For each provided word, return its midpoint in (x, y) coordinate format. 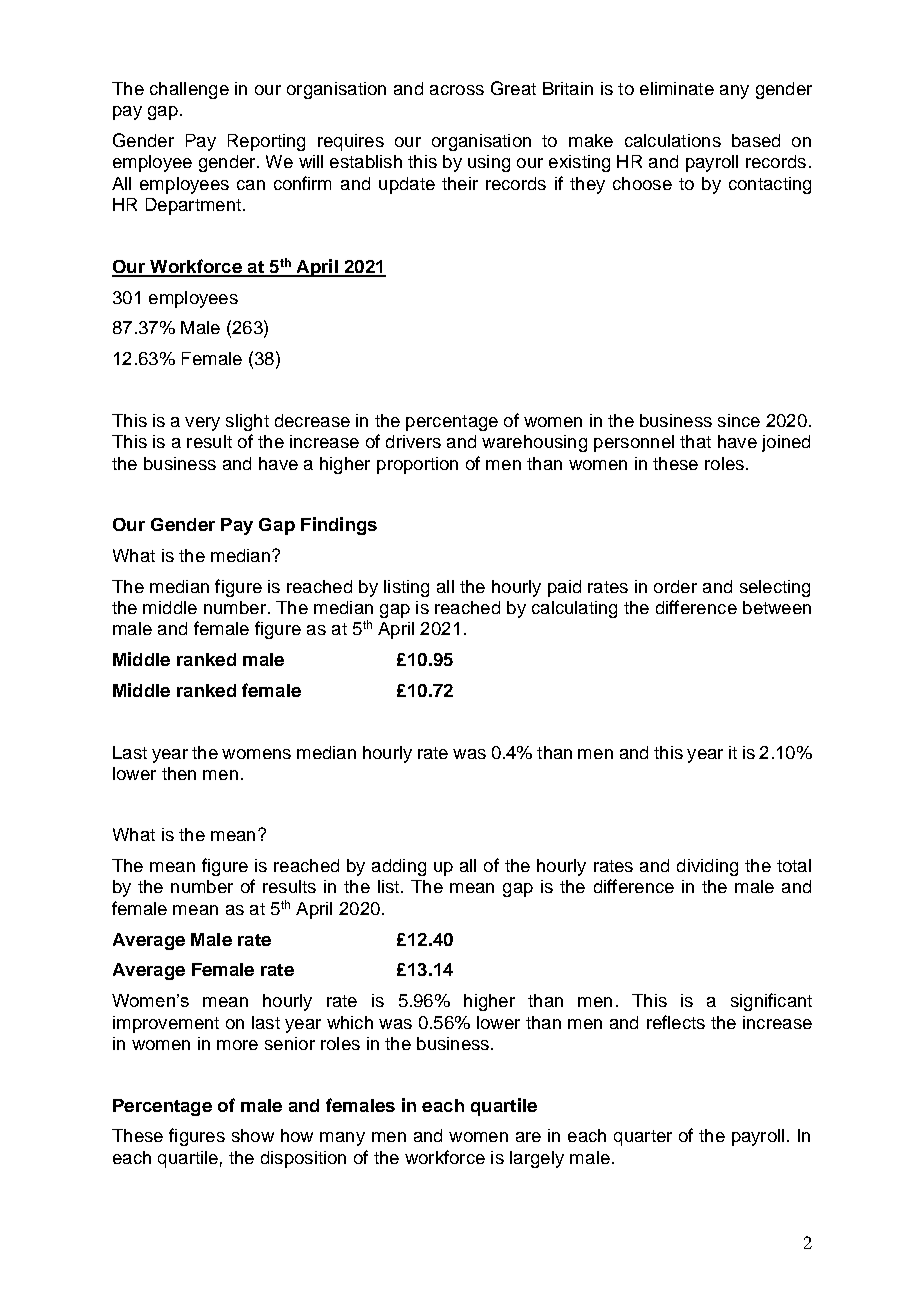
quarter (643, 1138)
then (179, 773)
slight (247, 422)
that (695, 441)
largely (537, 1159)
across (457, 90)
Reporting (266, 142)
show (253, 1135)
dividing (707, 867)
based (756, 140)
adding (399, 867)
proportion (417, 465)
